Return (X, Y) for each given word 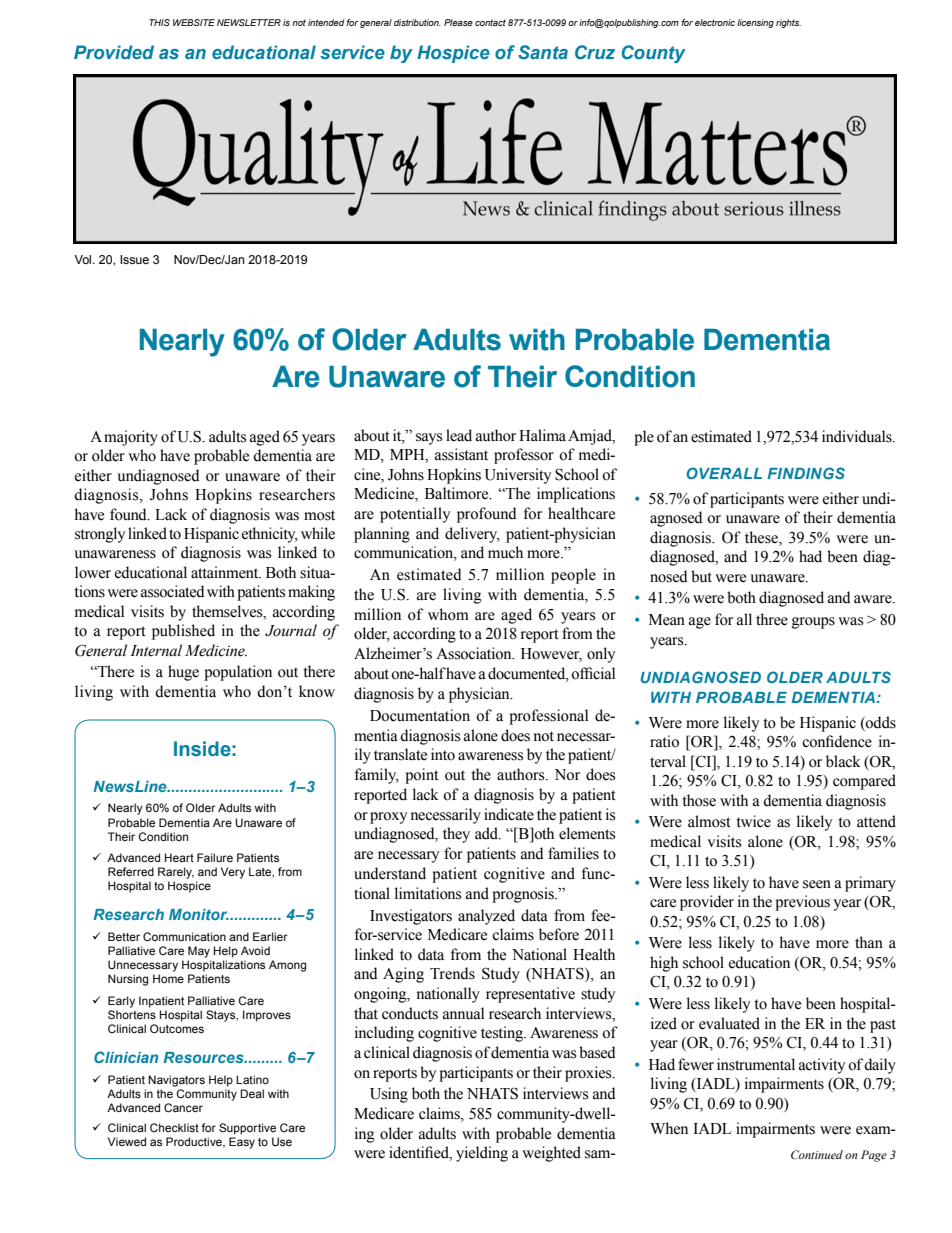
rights (788, 23)
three (772, 619)
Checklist (174, 1127)
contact (490, 22)
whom (448, 614)
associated (172, 591)
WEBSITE (194, 22)
